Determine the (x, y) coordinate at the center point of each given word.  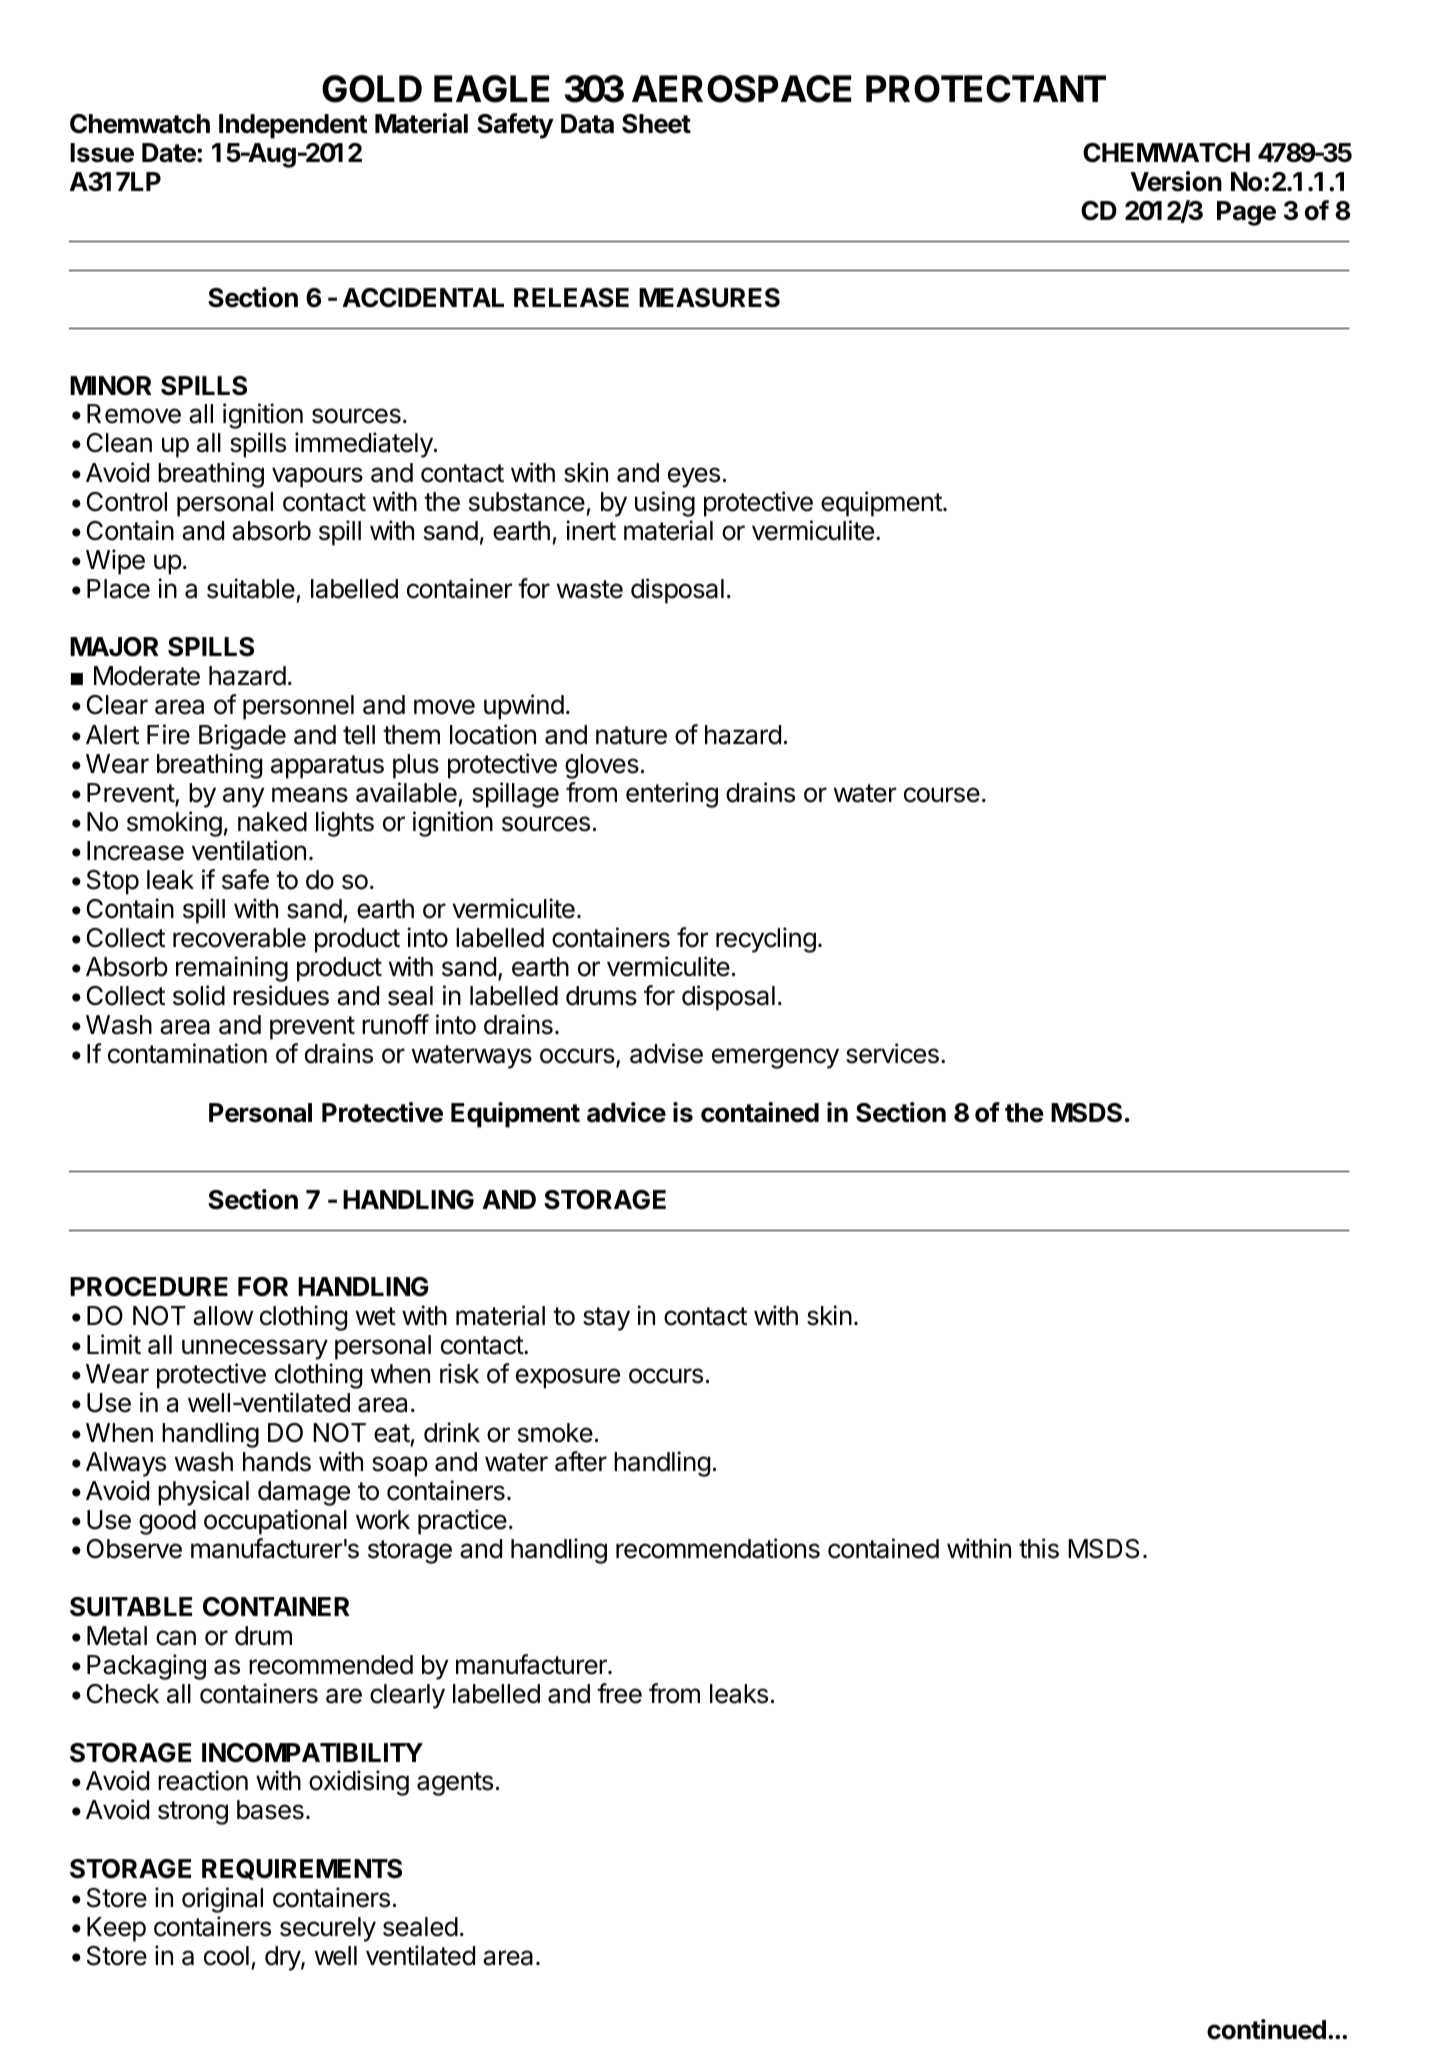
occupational (275, 1522)
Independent (293, 126)
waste (590, 589)
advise (666, 1053)
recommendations (718, 1548)
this (1039, 1548)
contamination (187, 1053)
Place (118, 589)
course (942, 795)
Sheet (656, 124)
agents (455, 1784)
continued (1266, 2029)
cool (226, 1956)
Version (1176, 181)
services (892, 1053)
